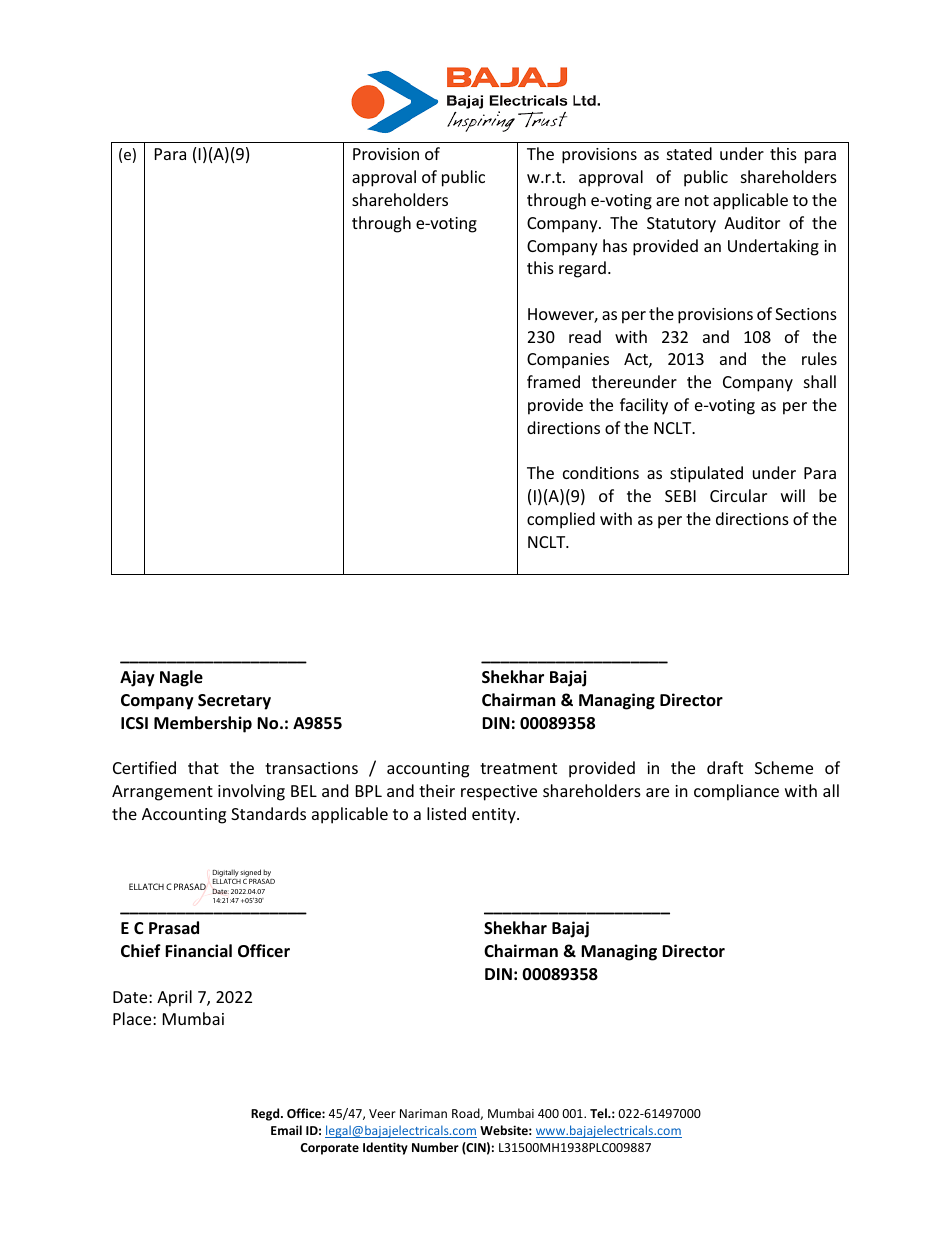 This screenshot has width=952, height=1233. Describe the element at coordinates (615, 245) in the screenshot. I see `has` at that location.
